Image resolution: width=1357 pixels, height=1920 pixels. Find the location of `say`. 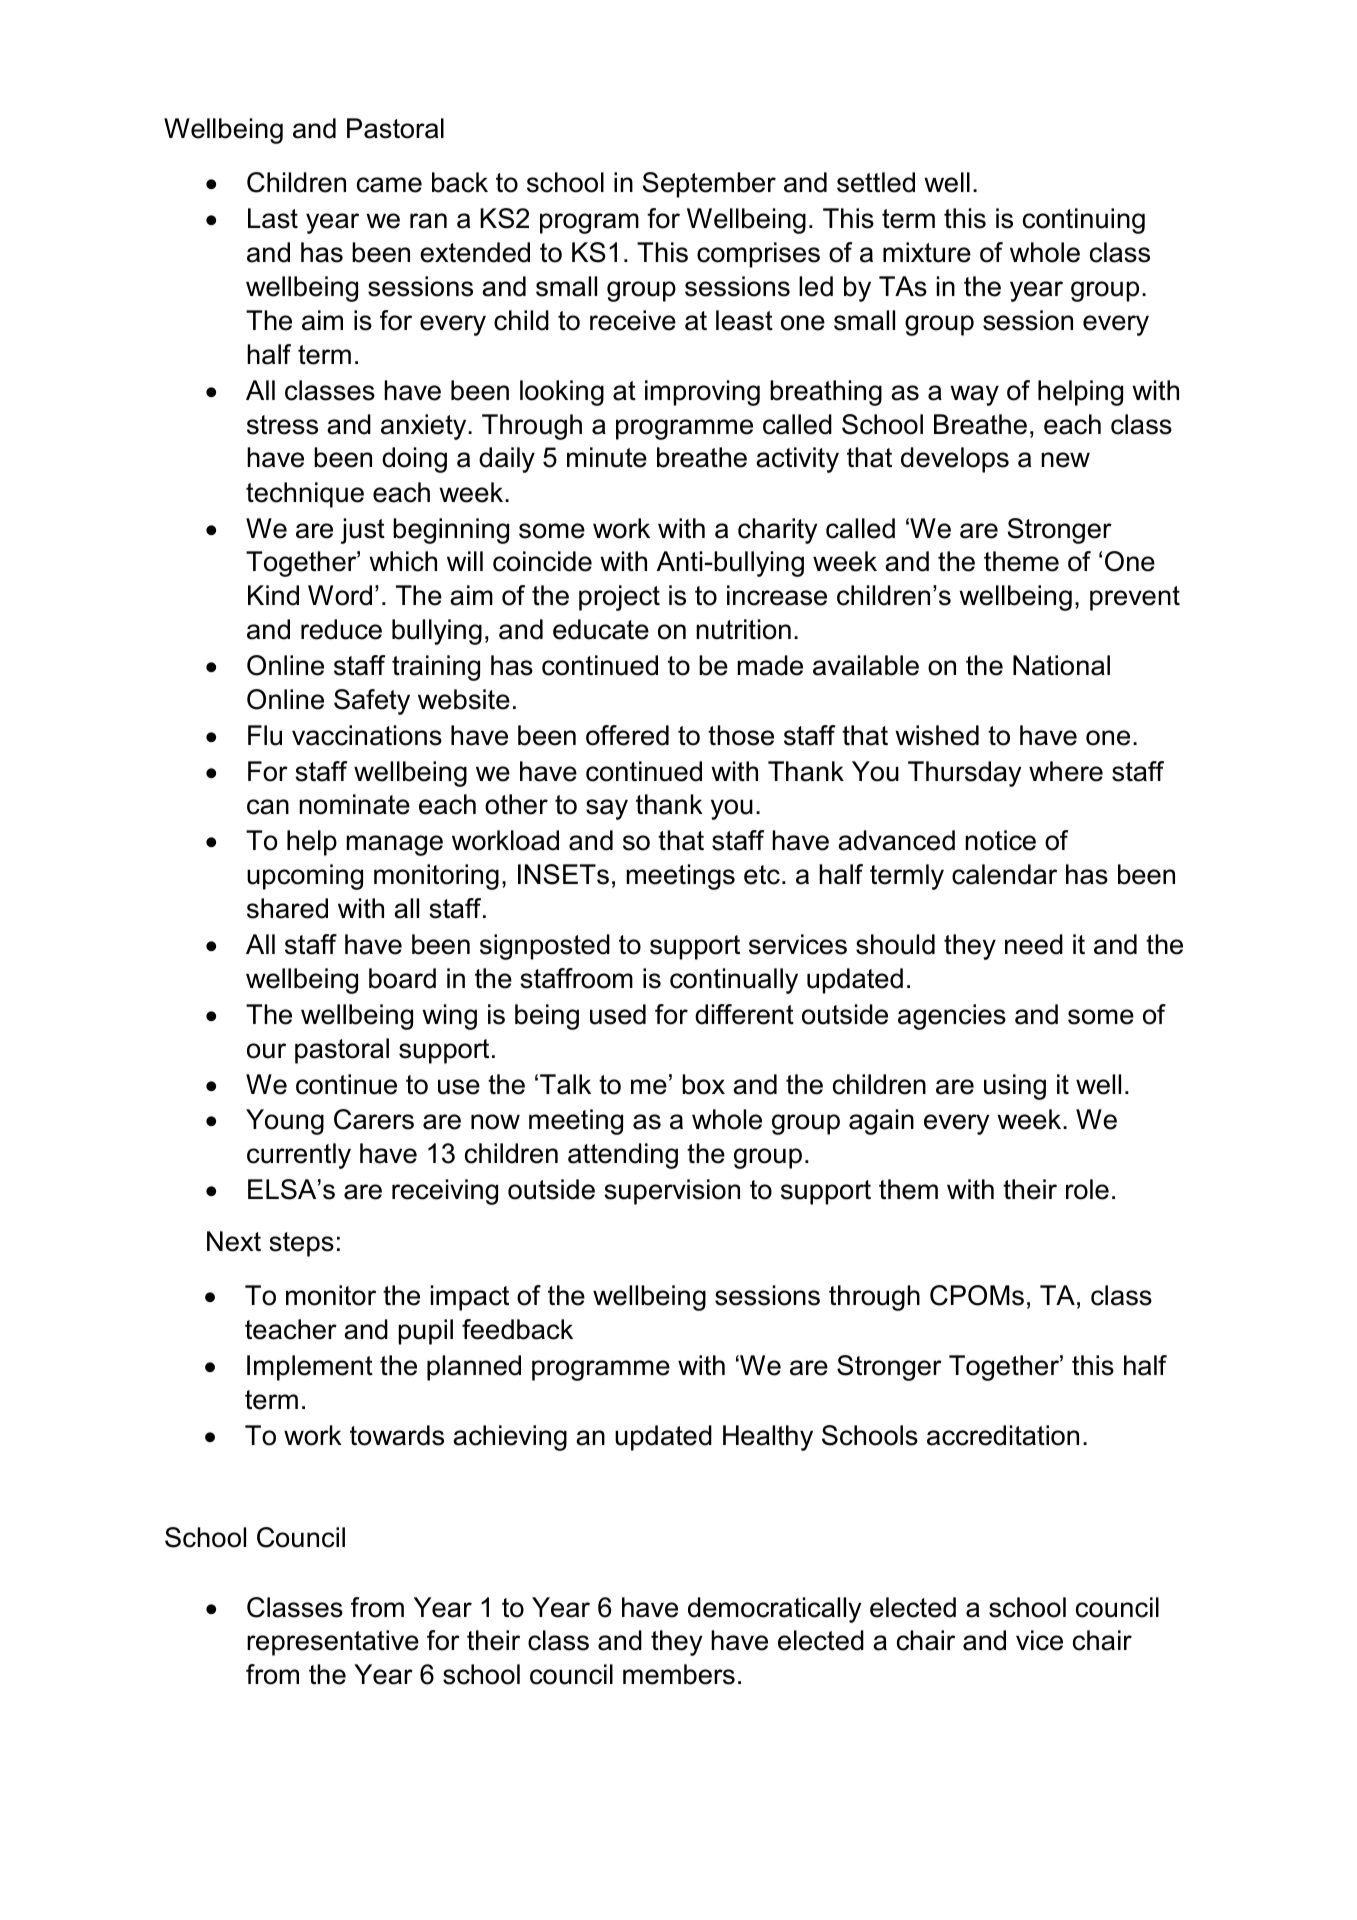

say is located at coordinates (607, 809).
